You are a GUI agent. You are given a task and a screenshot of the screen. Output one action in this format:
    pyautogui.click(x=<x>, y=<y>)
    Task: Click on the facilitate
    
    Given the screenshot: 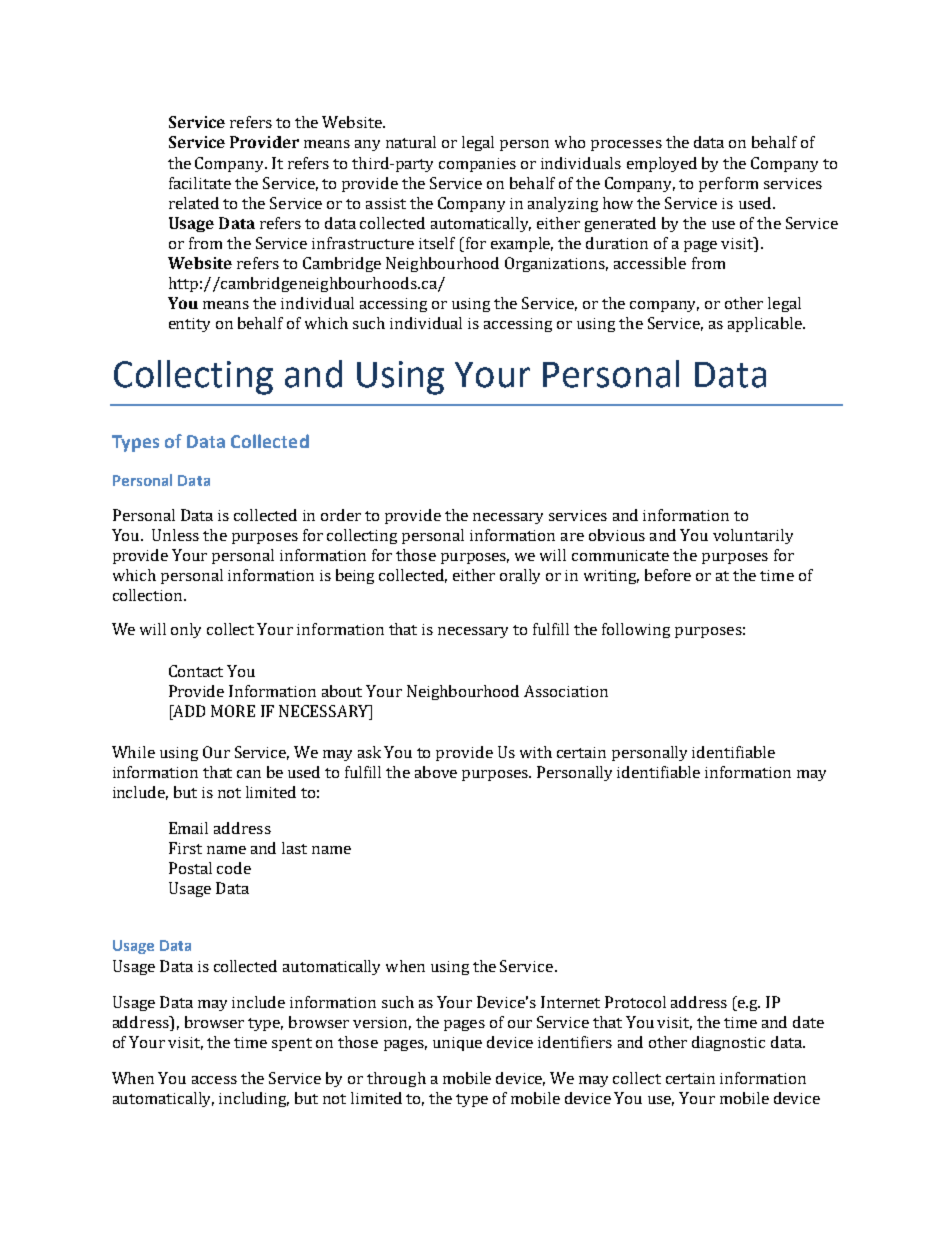 What is the action you would take?
    pyautogui.click(x=200, y=183)
